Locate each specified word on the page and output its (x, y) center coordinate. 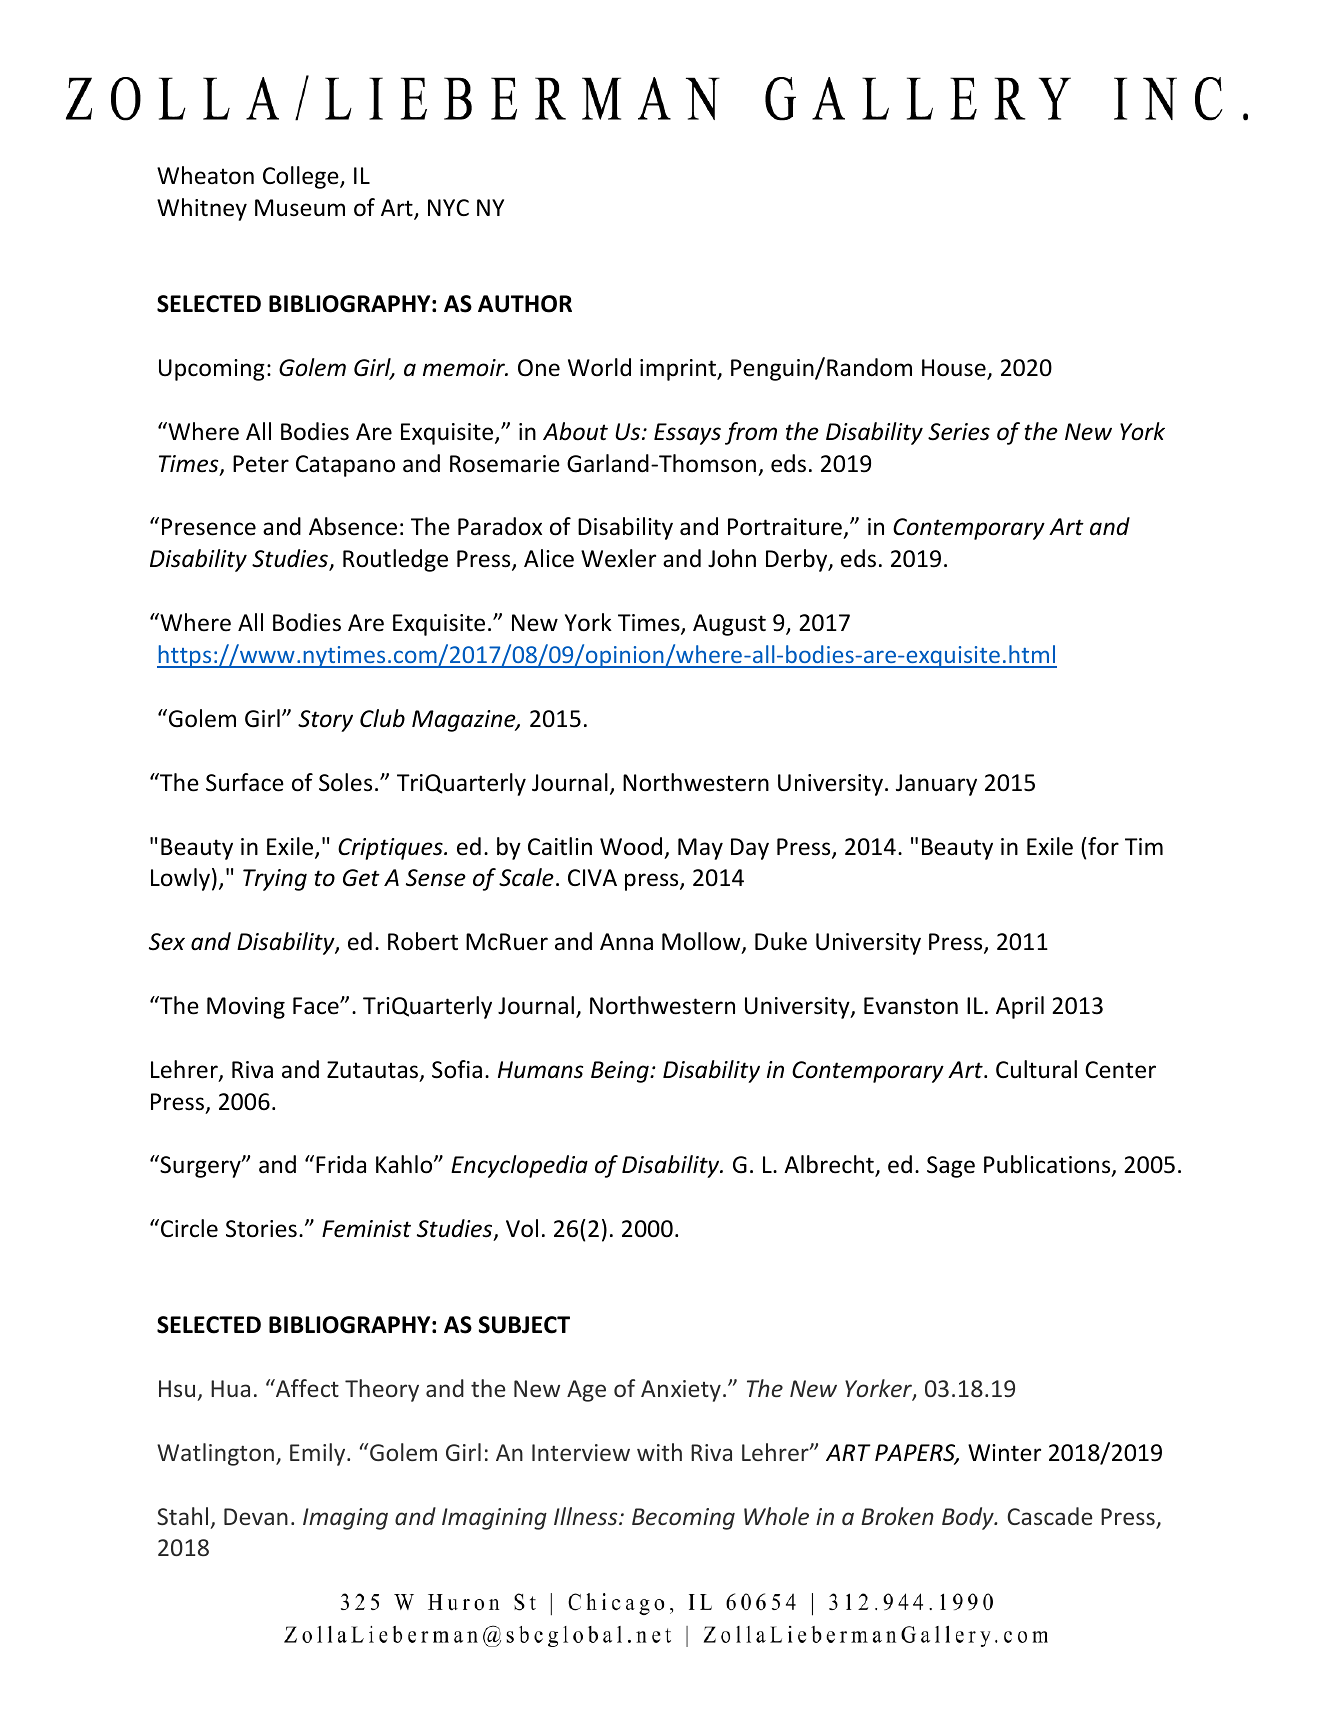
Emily (319, 1454)
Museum (300, 208)
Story (325, 721)
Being (621, 1072)
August (729, 625)
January (936, 785)
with (659, 1452)
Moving (246, 1008)
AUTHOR (525, 304)
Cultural (1036, 1069)
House (955, 369)
